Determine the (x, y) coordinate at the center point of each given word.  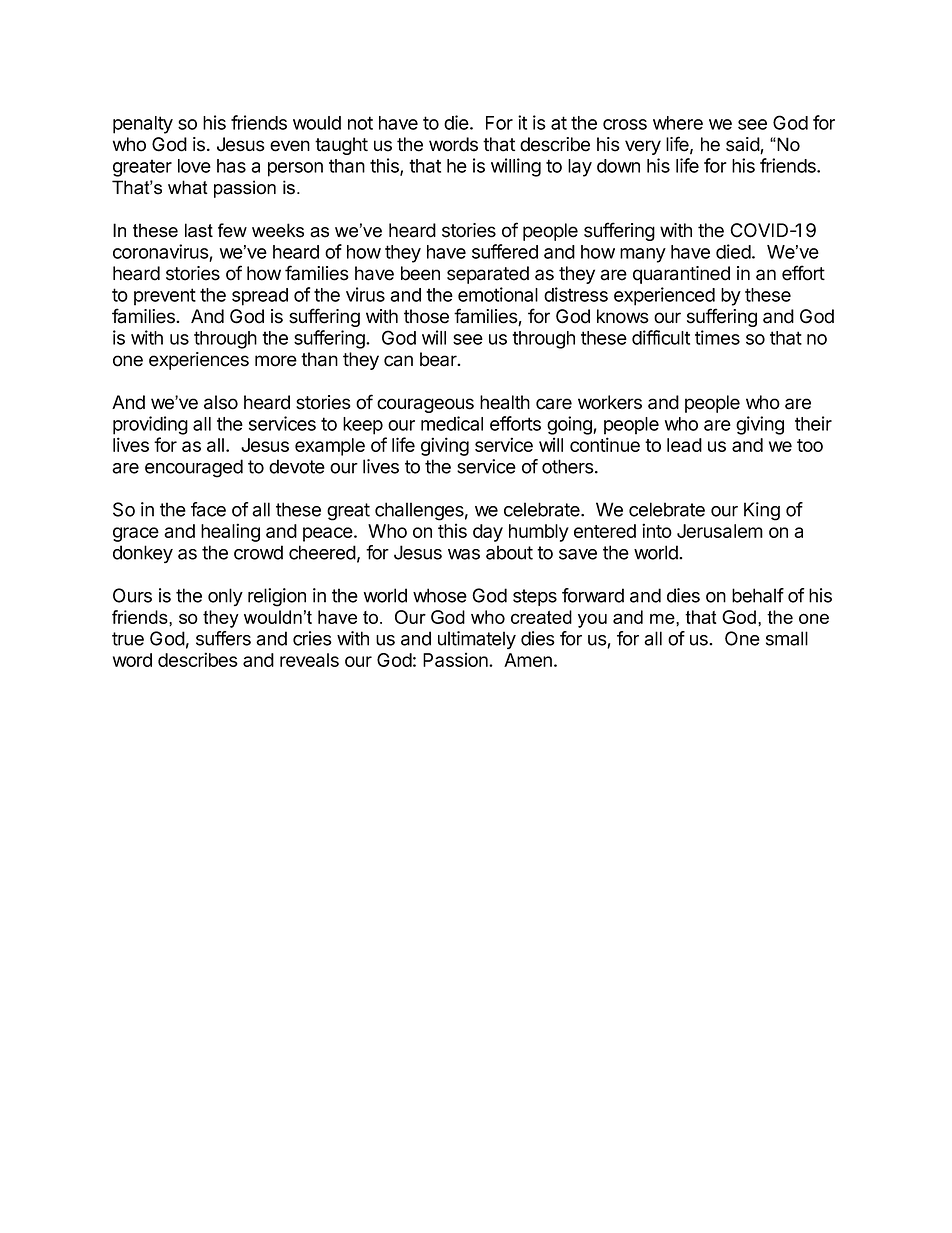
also (221, 402)
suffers (223, 638)
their (813, 423)
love (194, 166)
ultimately (477, 640)
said (743, 145)
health (505, 402)
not (360, 123)
